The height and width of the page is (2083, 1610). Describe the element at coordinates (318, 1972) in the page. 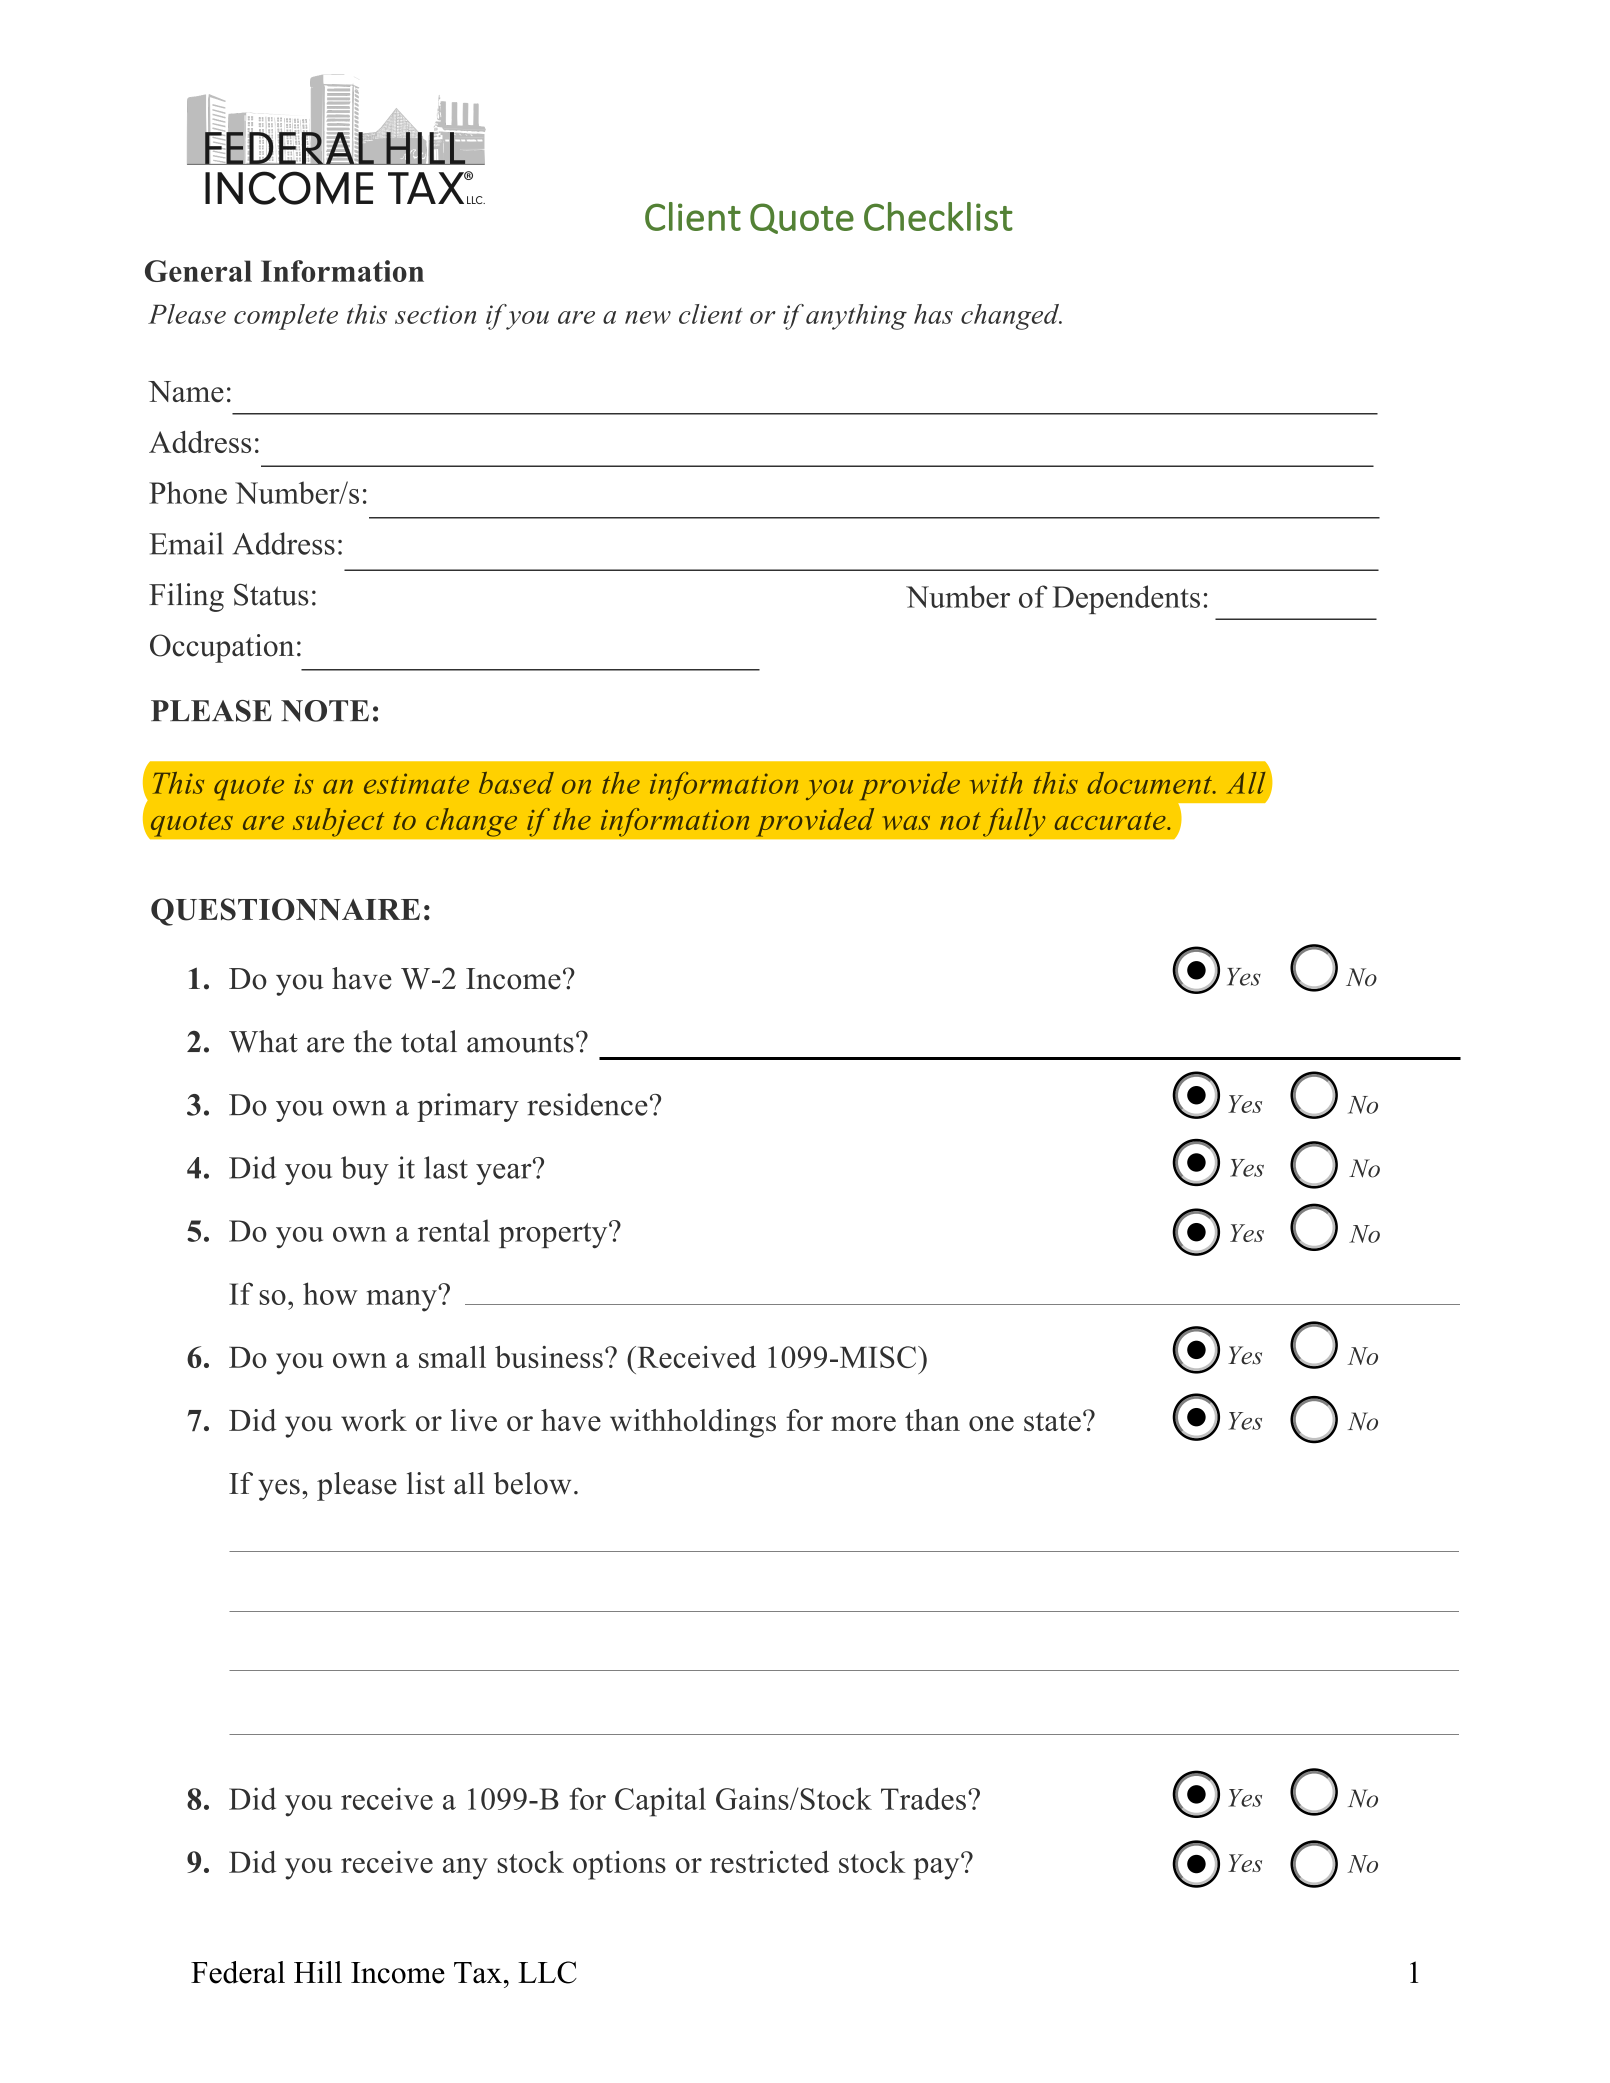

I see `Hill` at that location.
